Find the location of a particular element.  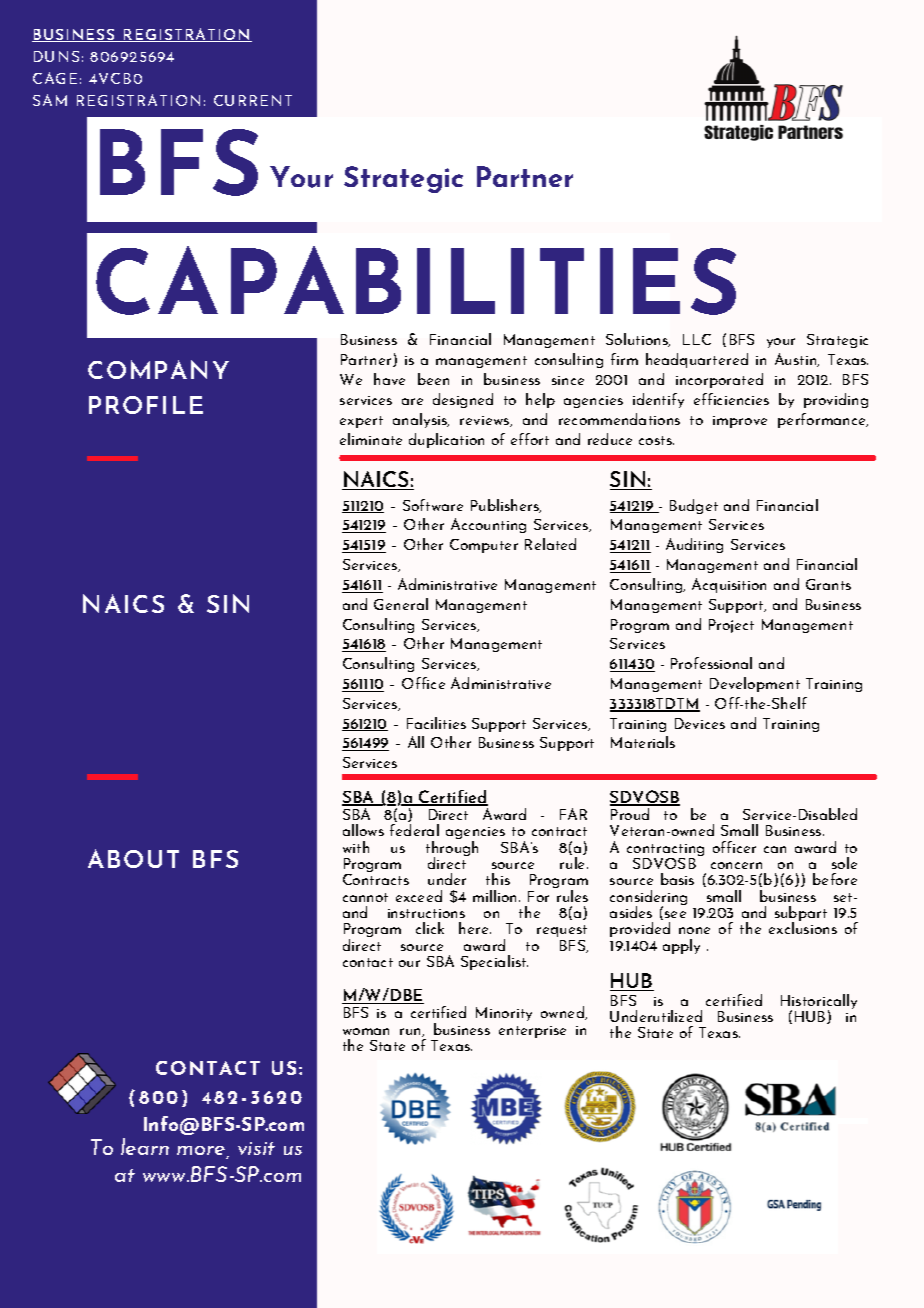

General is located at coordinates (401, 604).
